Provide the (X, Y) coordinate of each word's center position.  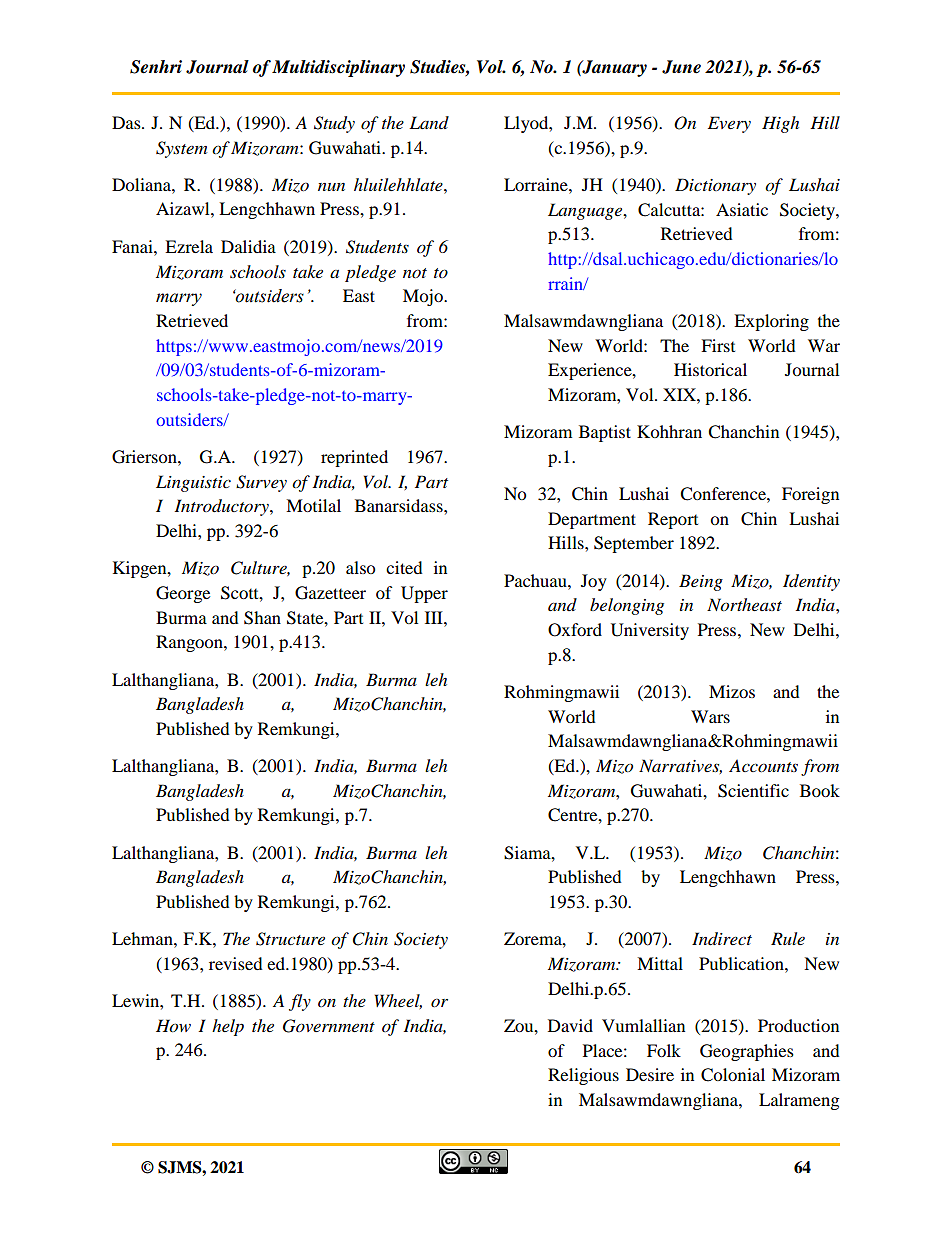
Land (429, 122)
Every (729, 124)
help (228, 1027)
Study (334, 124)
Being (701, 582)
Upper (424, 594)
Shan (262, 618)
